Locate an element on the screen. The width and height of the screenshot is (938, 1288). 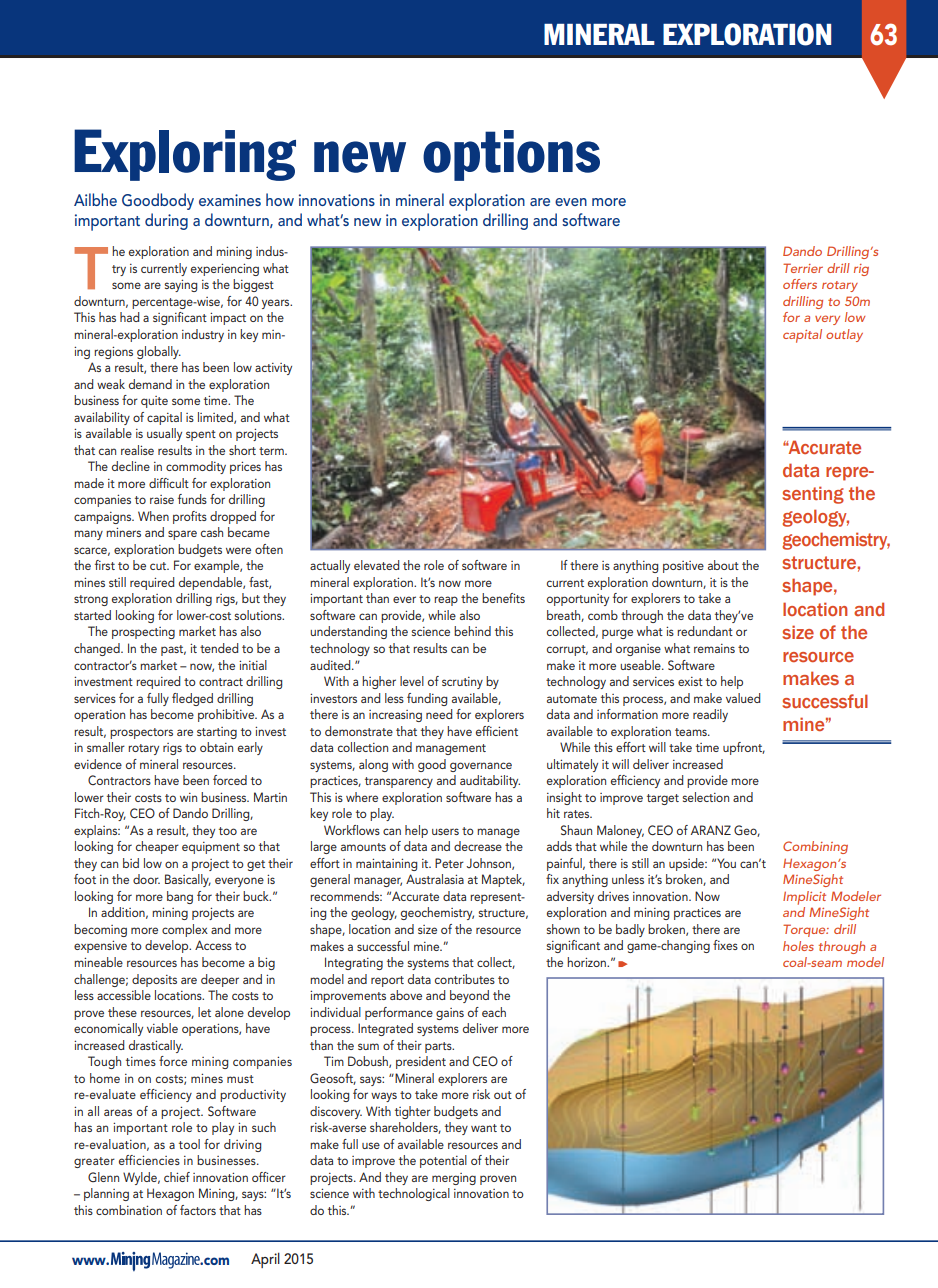
need is located at coordinates (439, 714).
